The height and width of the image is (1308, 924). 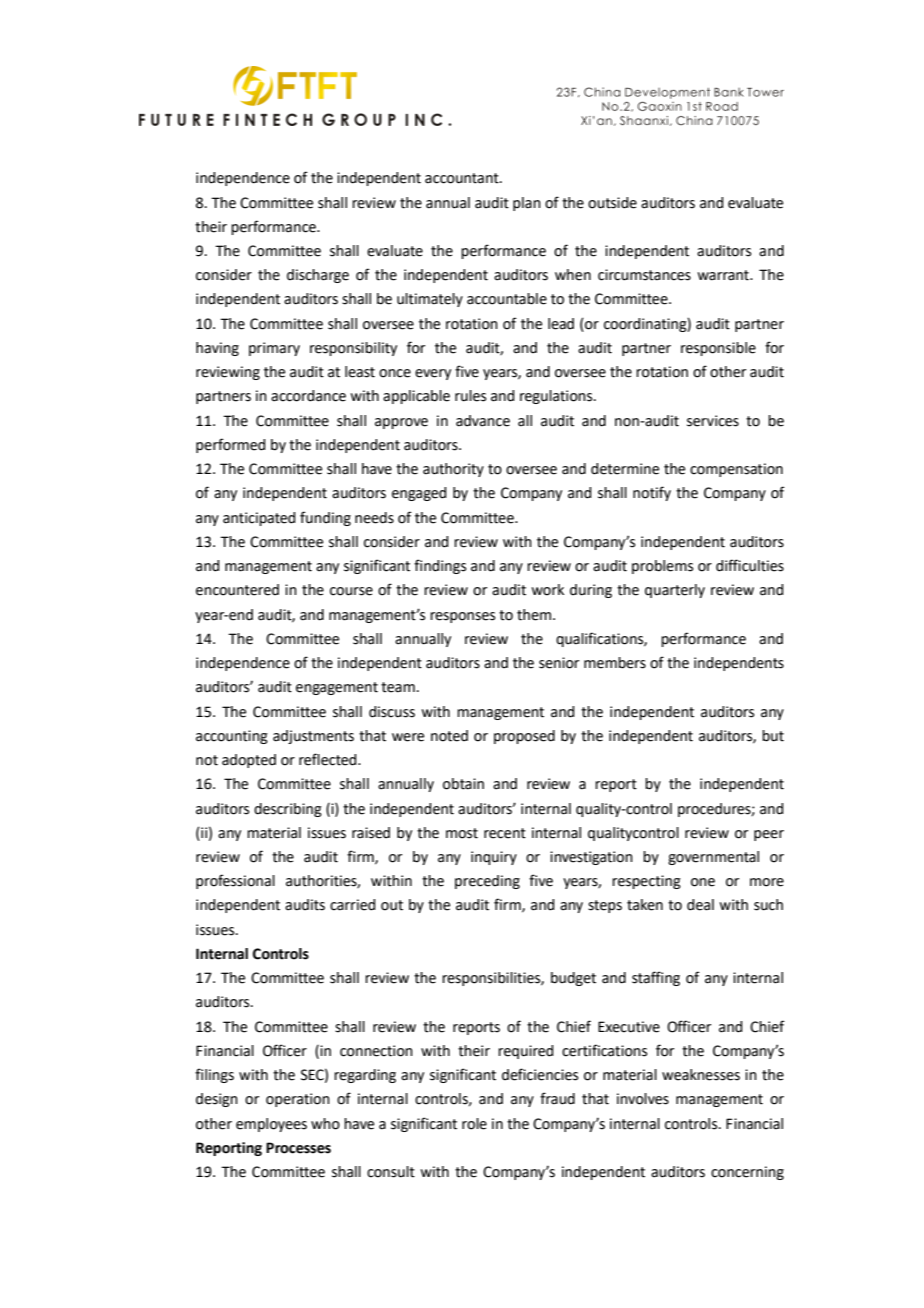 I want to click on plan, so click(x=527, y=204).
